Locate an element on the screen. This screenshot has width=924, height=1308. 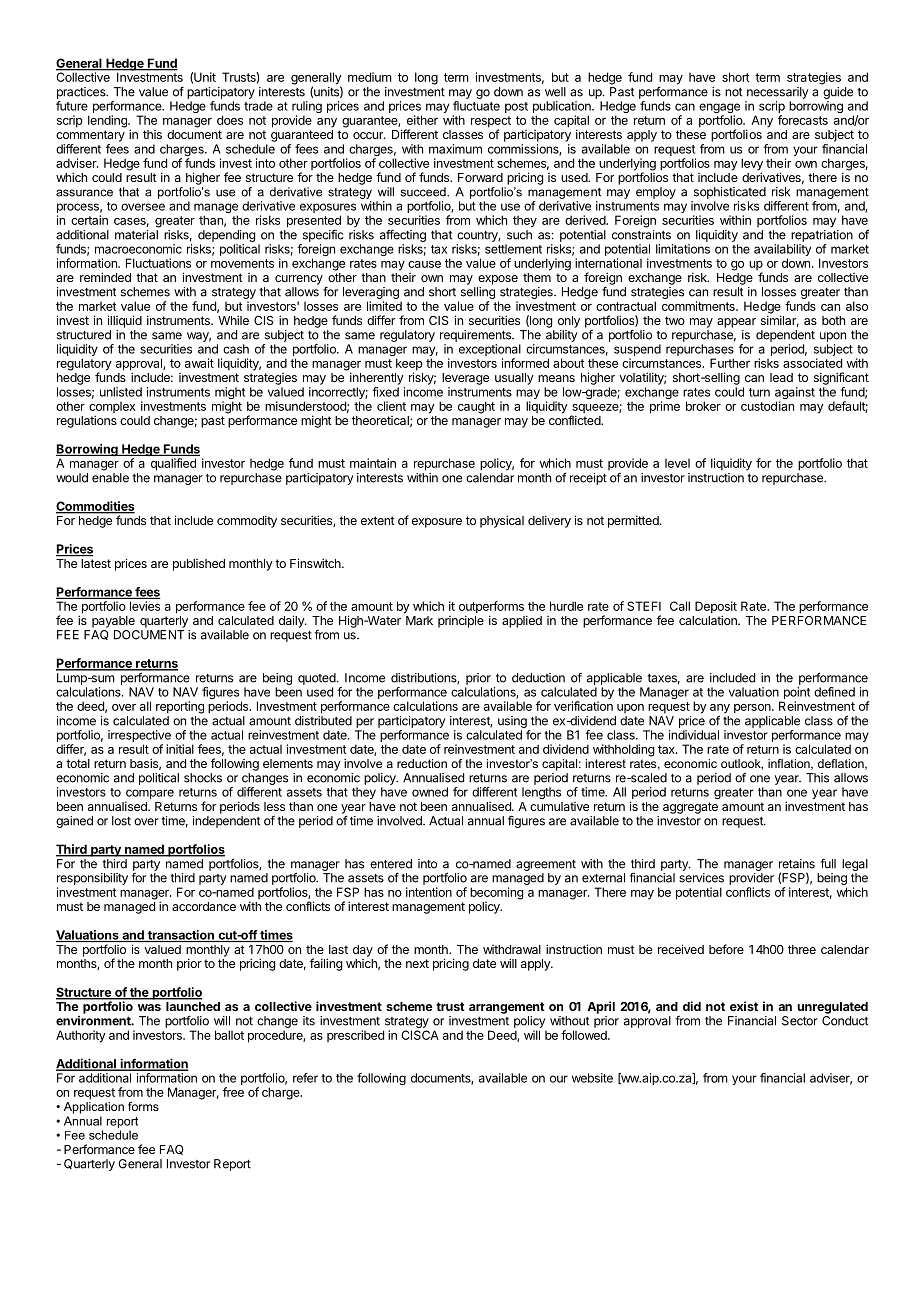
free is located at coordinates (233, 1092).
